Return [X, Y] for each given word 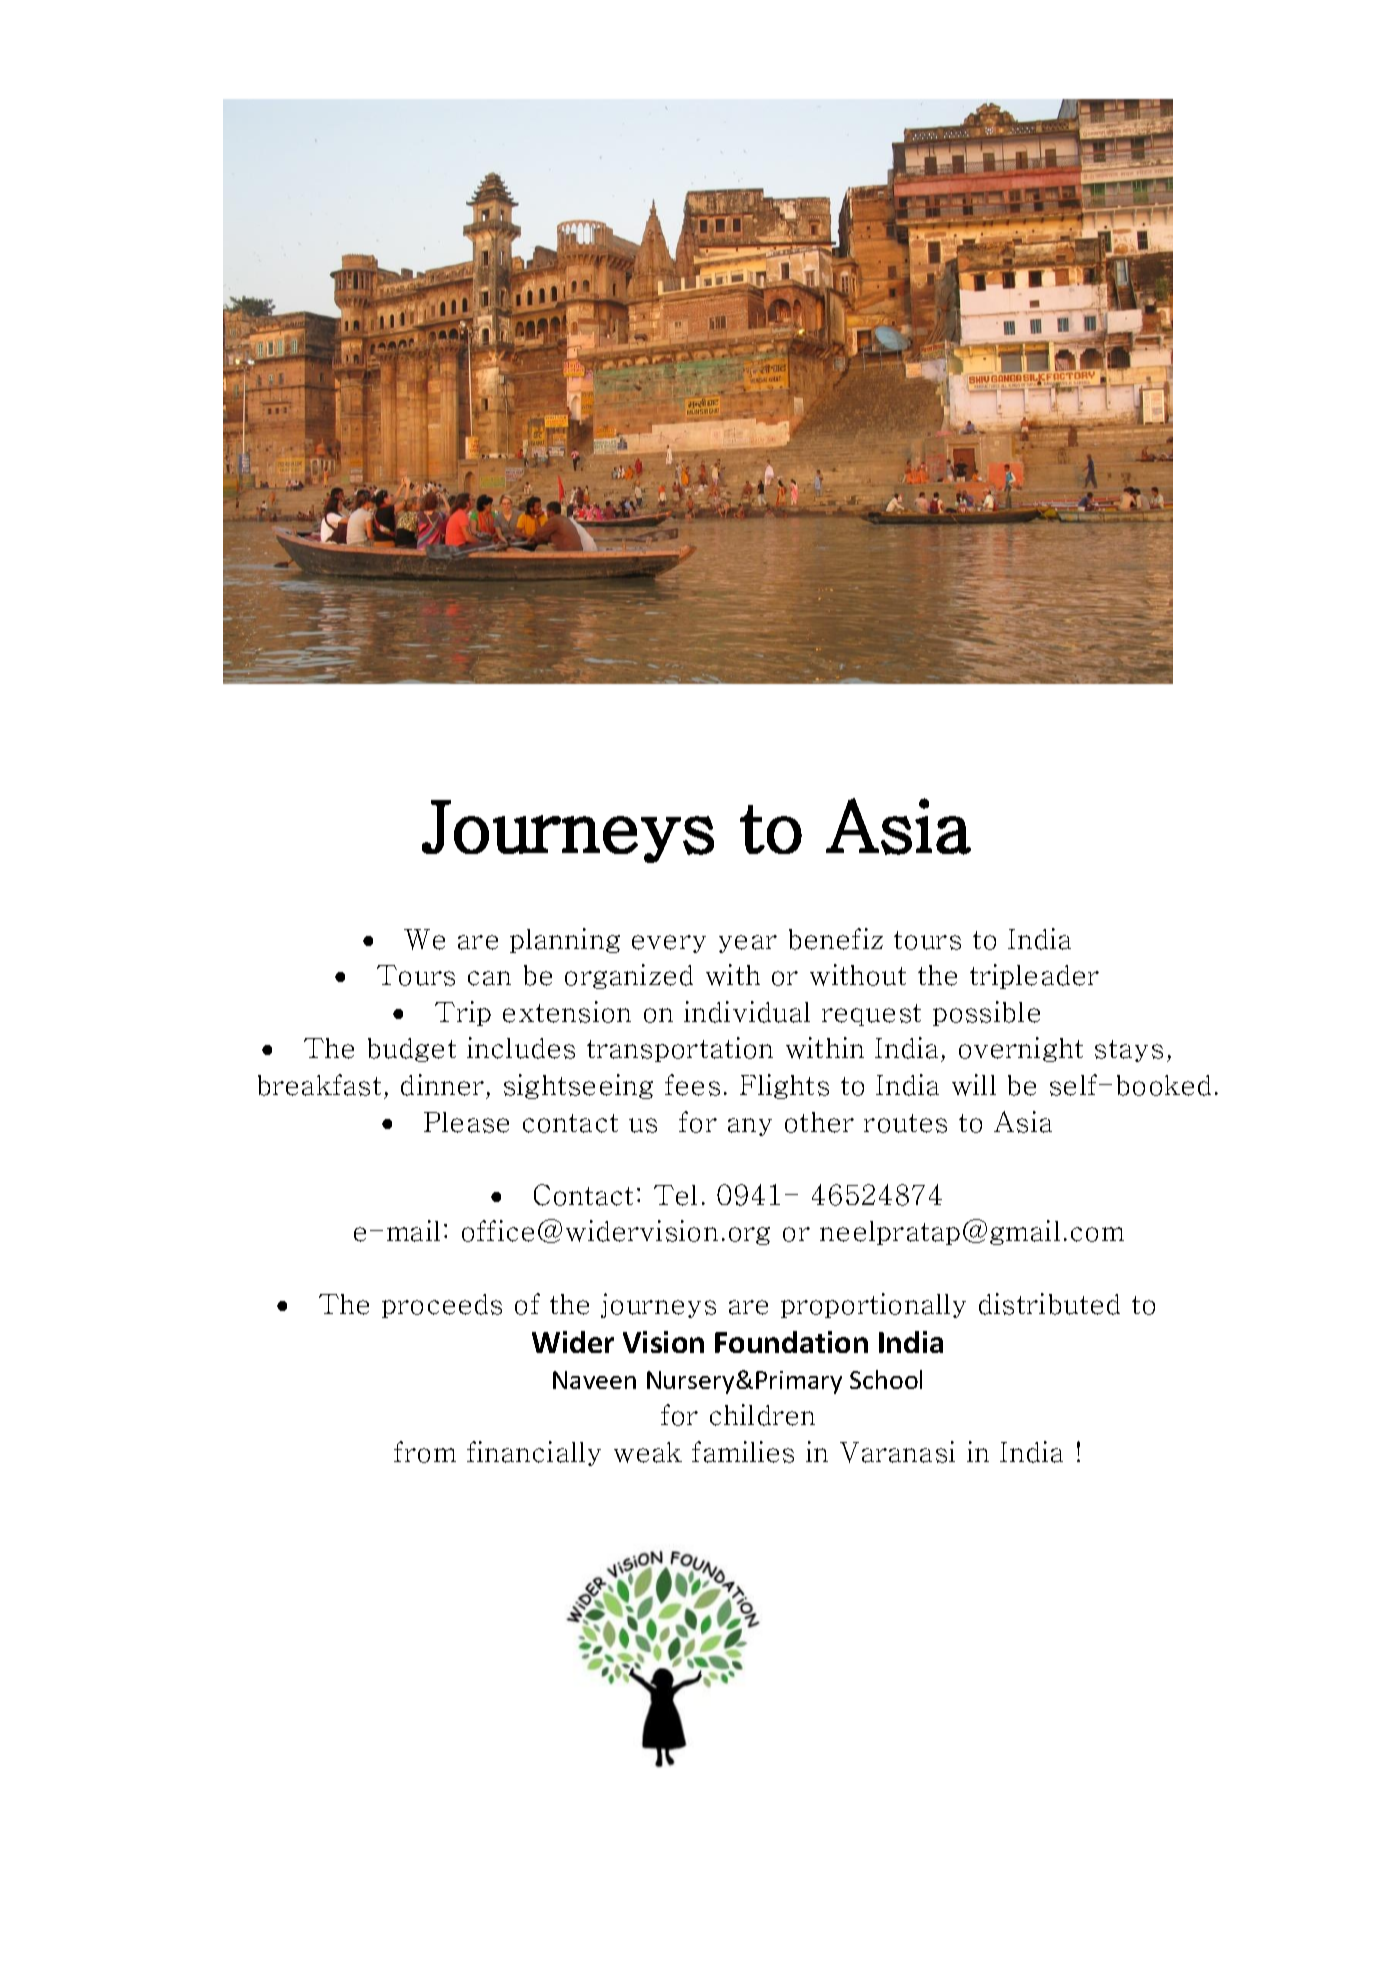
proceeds [442, 1306]
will [974, 1085]
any [750, 1127]
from [425, 1452]
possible [986, 1013]
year [748, 944]
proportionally [873, 1305]
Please [466, 1122]
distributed [1049, 1304]
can [489, 978]
